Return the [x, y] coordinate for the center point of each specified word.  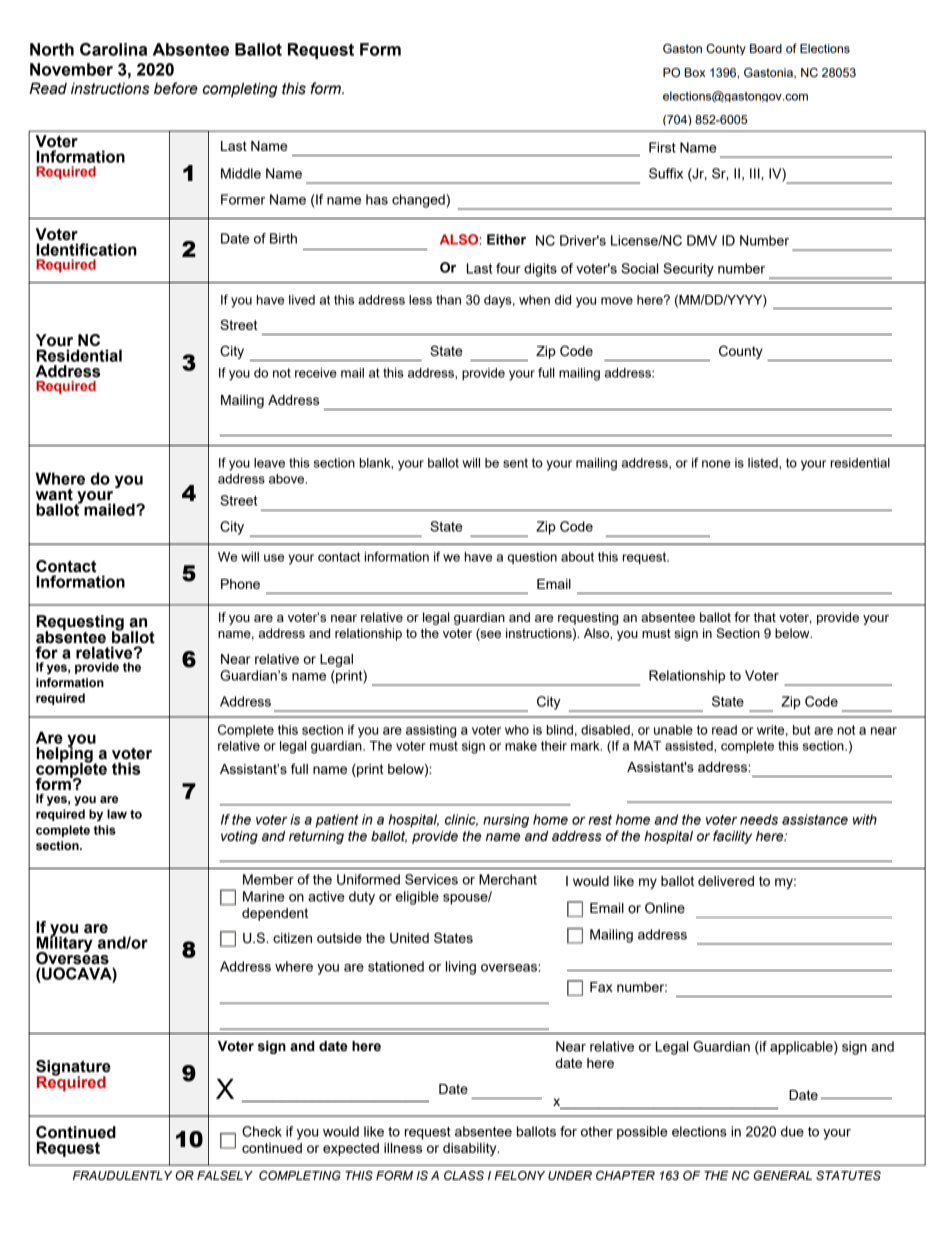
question [532, 558]
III [756, 173]
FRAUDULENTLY [122, 1176]
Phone [240, 584]
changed [419, 201]
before [176, 88]
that [765, 617]
